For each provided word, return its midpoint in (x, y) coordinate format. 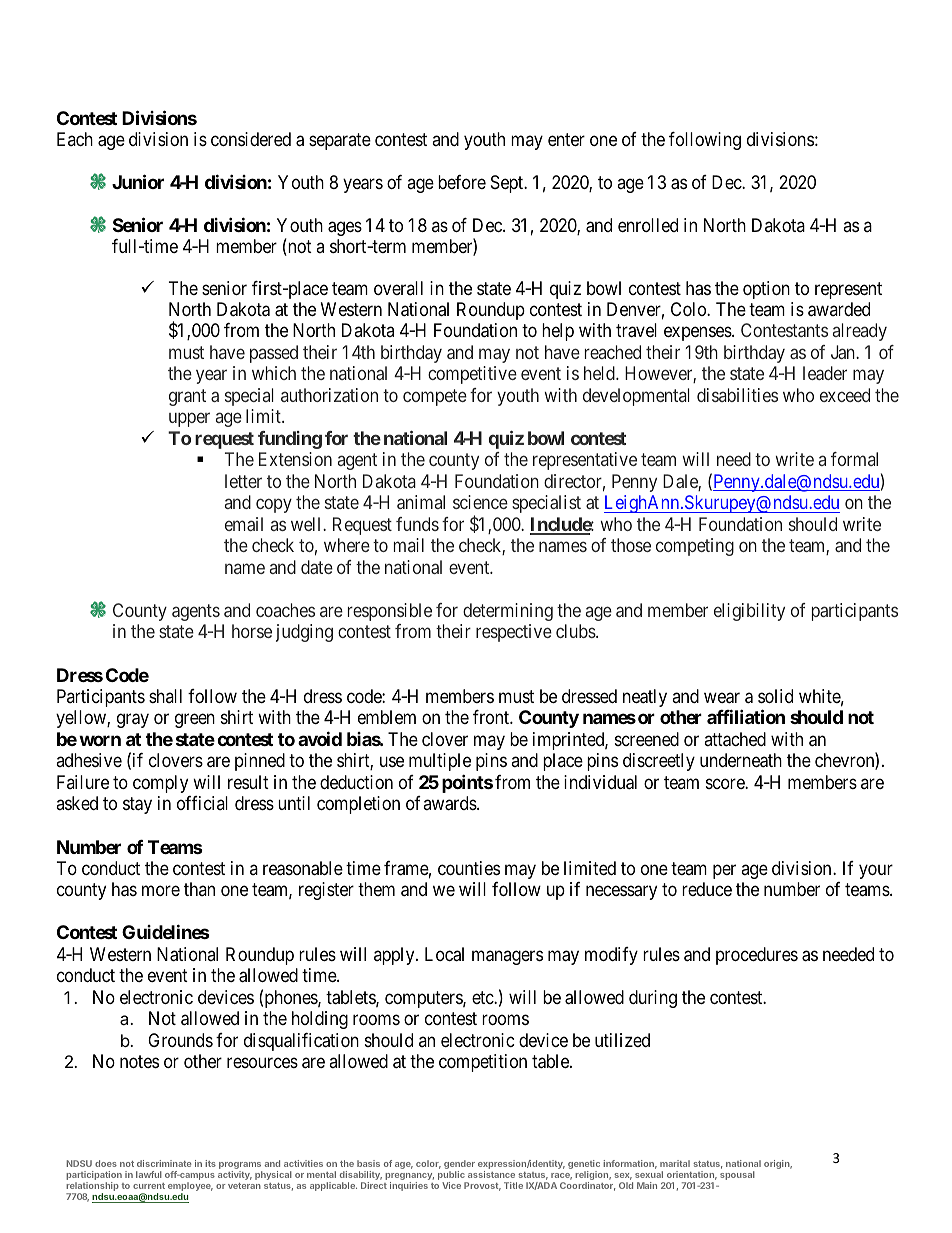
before (462, 182)
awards (450, 803)
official (202, 803)
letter (243, 481)
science (480, 502)
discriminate (164, 1163)
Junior (138, 181)
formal (854, 459)
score (726, 783)
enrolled (648, 225)
